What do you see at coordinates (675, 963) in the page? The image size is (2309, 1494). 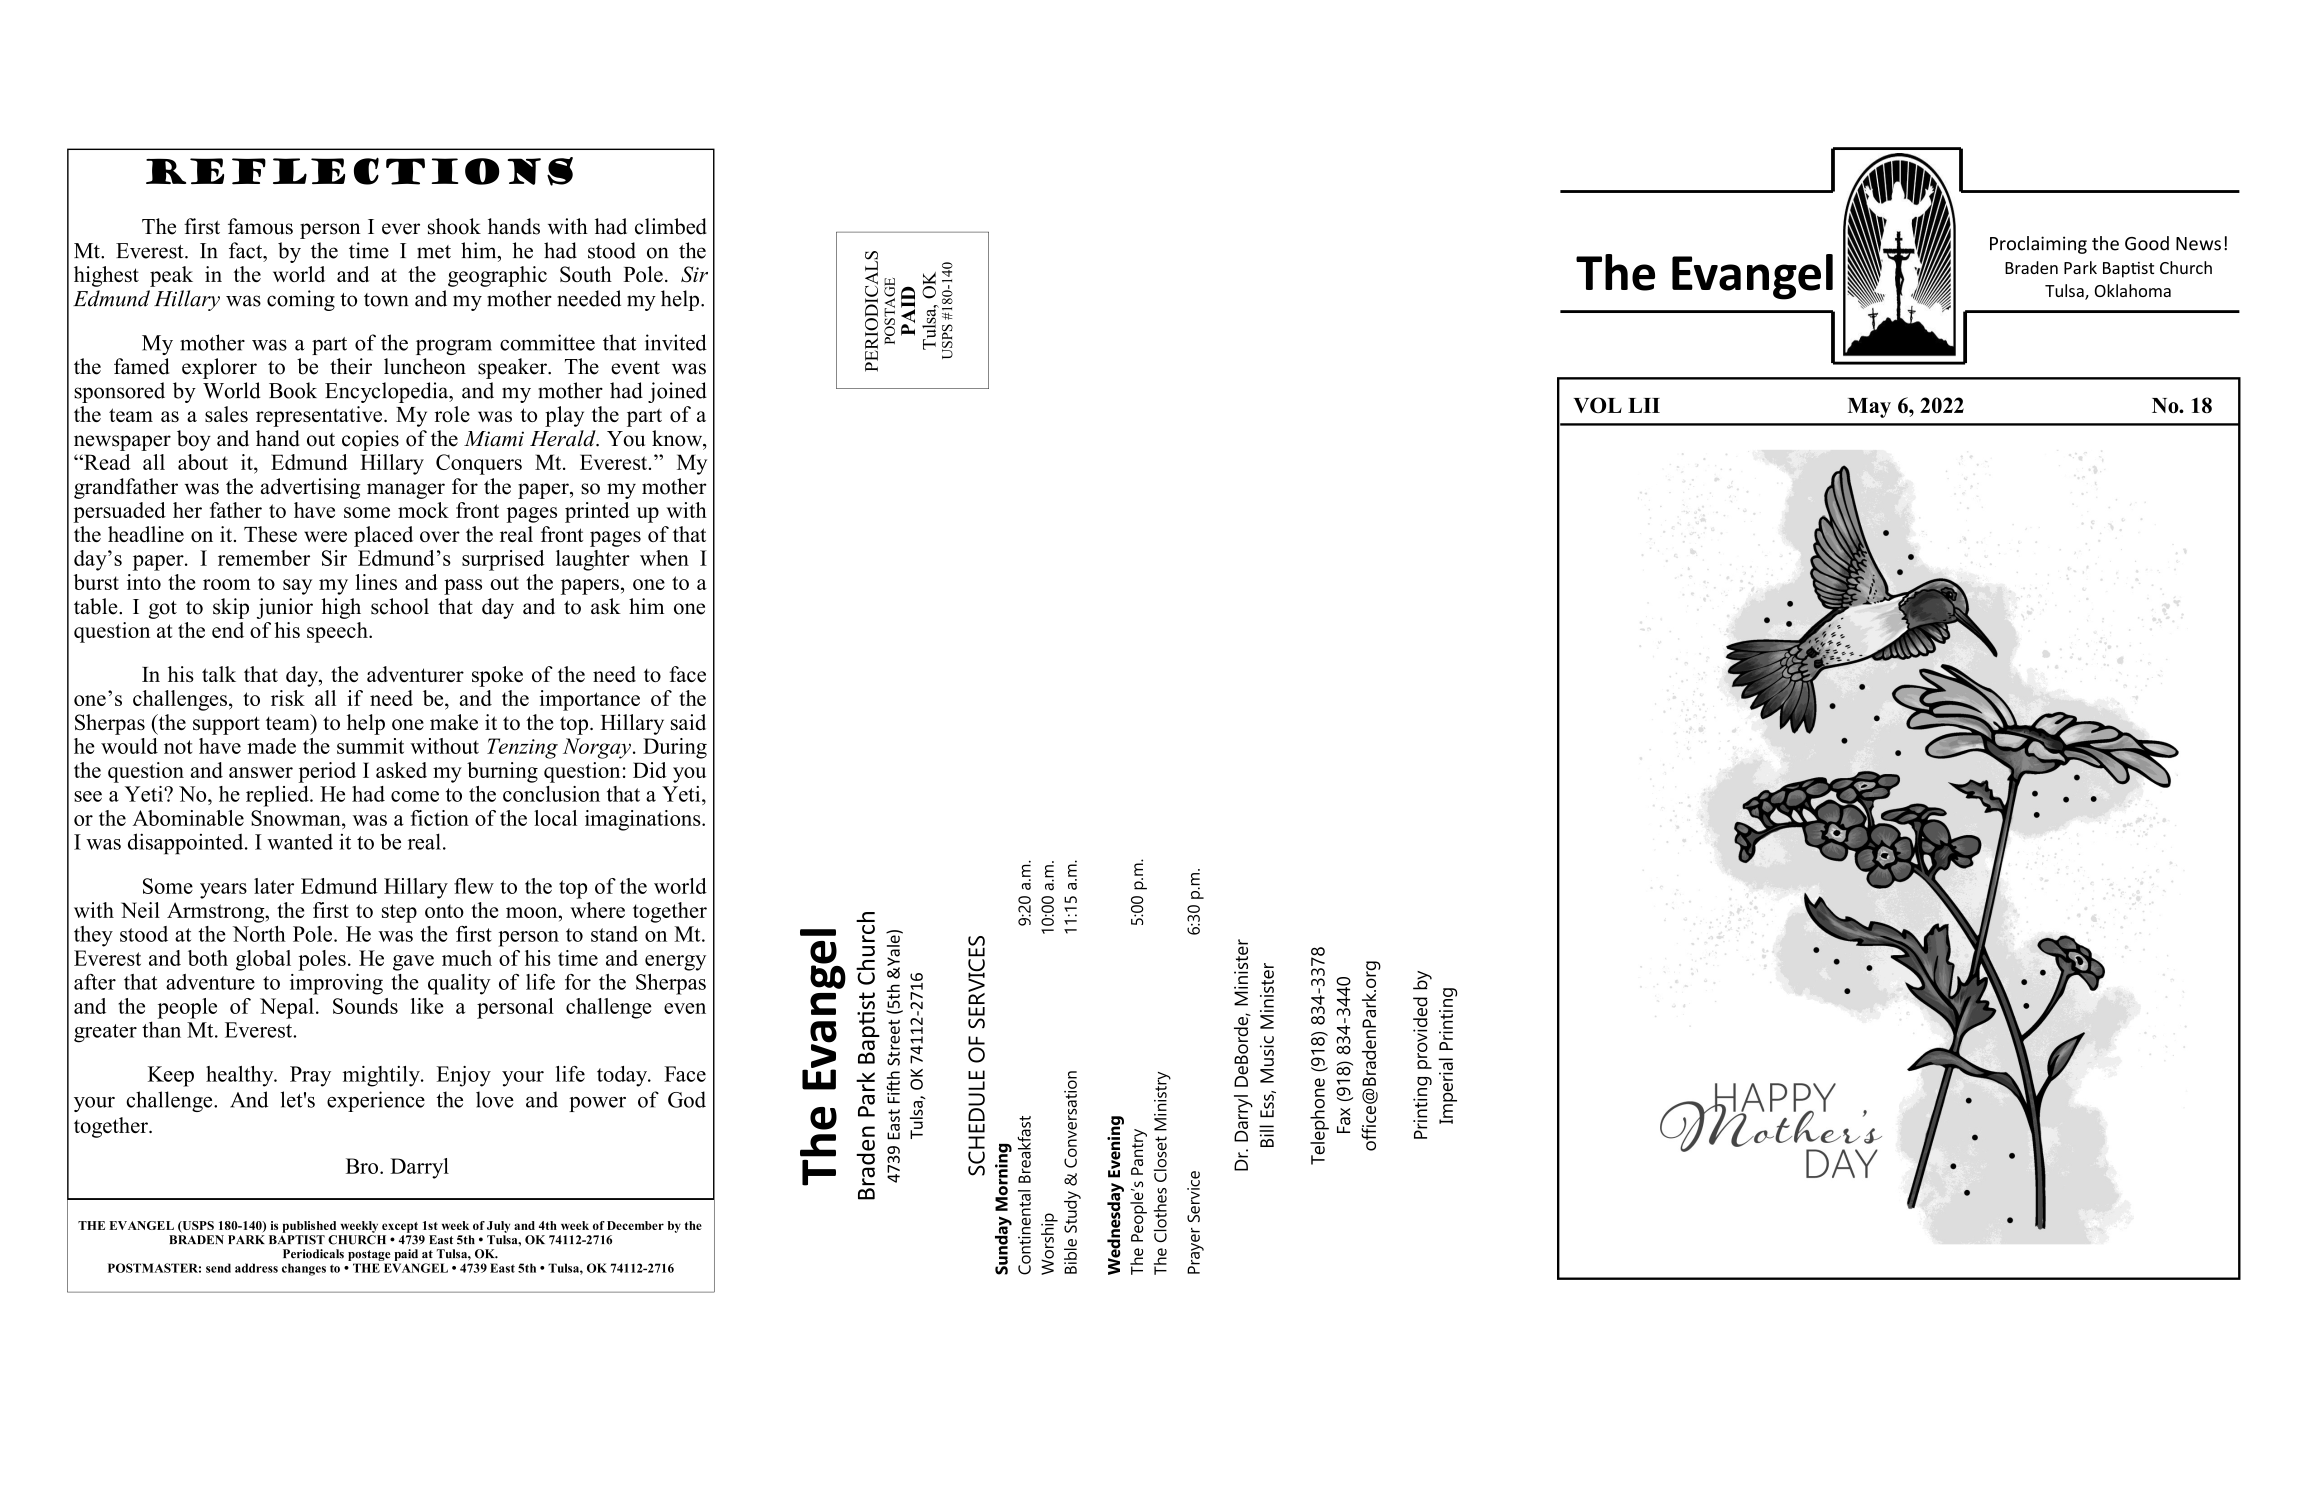 I see `energy` at bounding box center [675, 963].
